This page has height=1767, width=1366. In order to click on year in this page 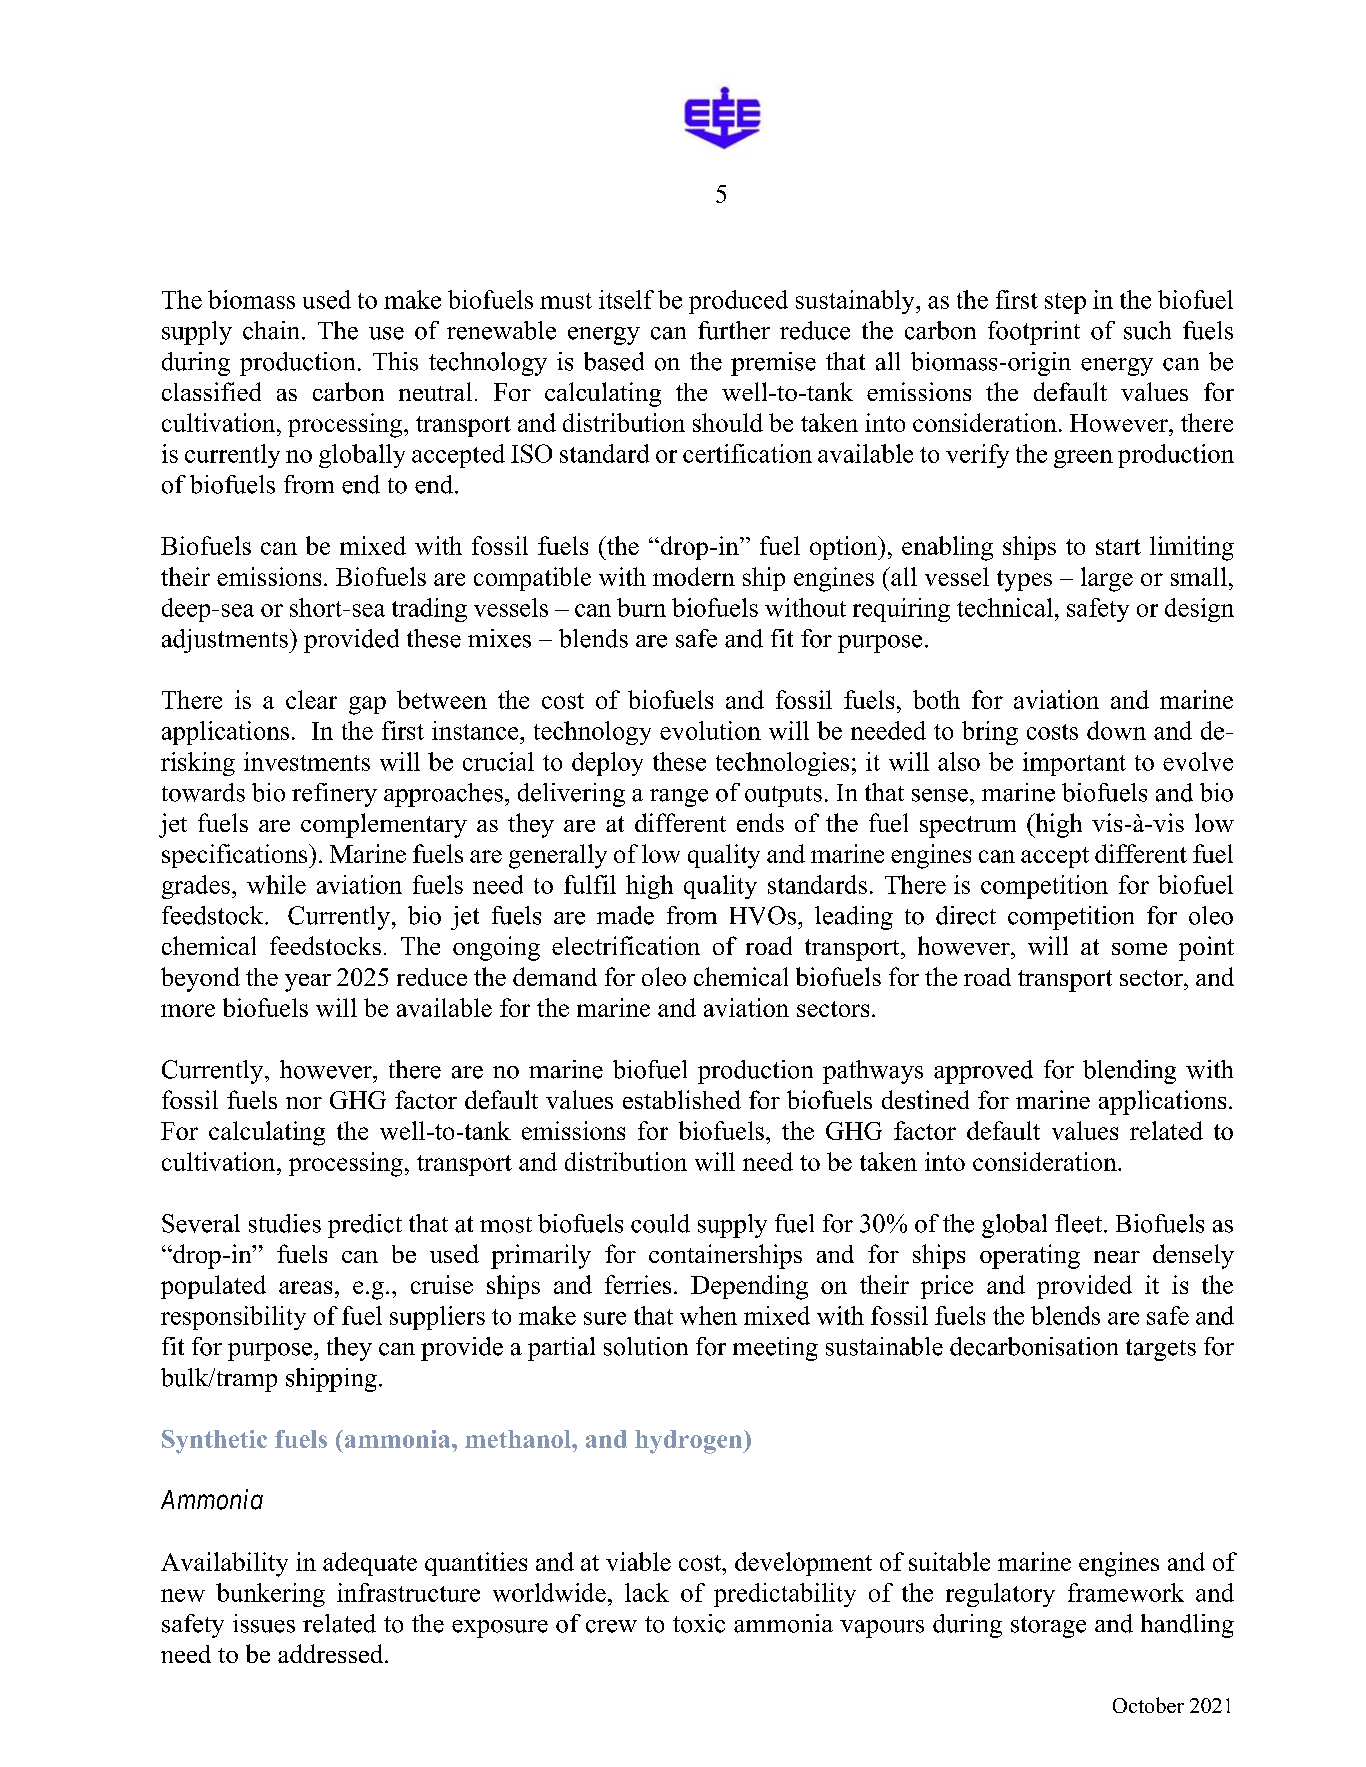, I will do `click(308, 983)`.
